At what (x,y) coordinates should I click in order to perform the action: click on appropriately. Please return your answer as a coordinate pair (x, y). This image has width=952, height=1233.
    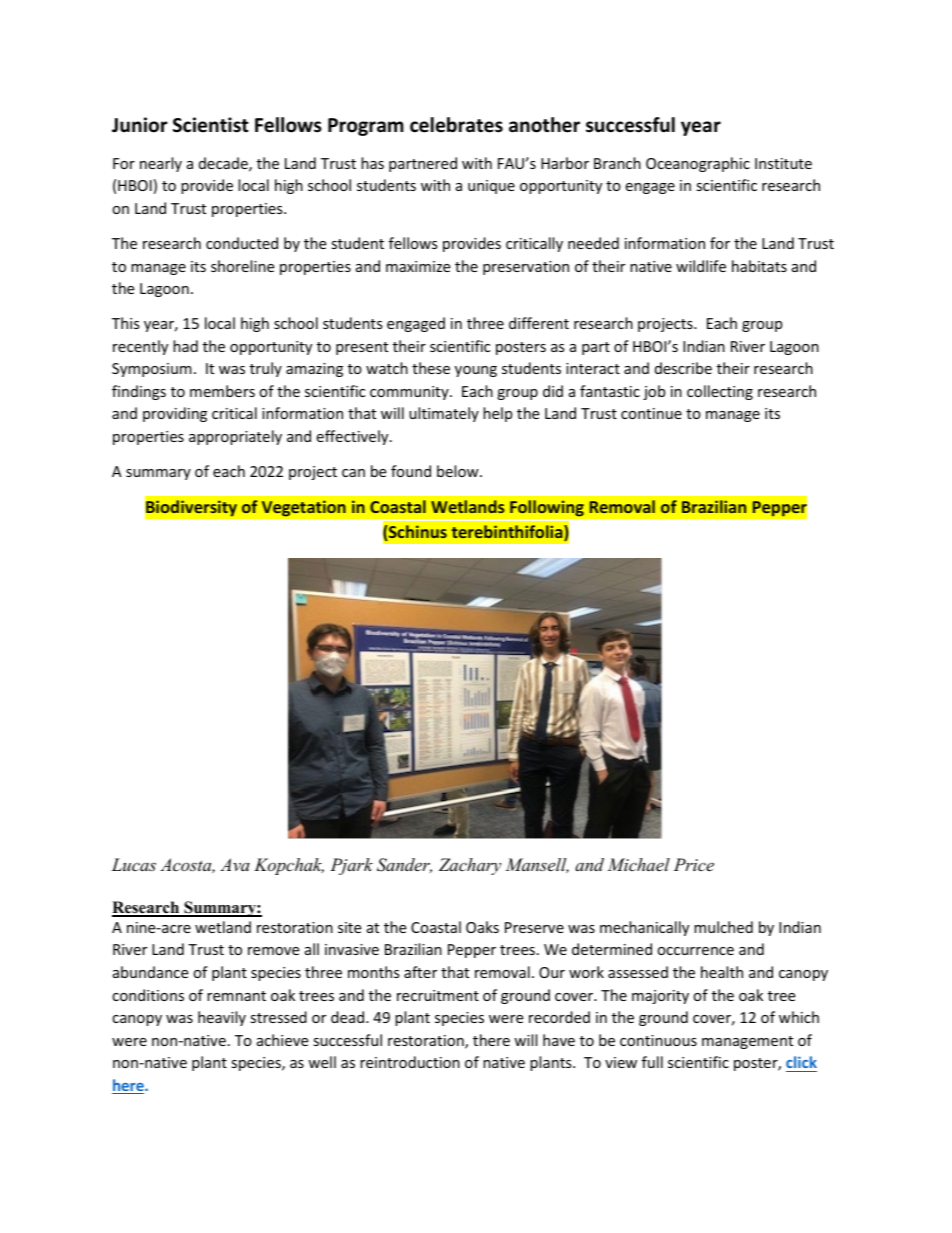
    Looking at the image, I should click on (235, 437).
